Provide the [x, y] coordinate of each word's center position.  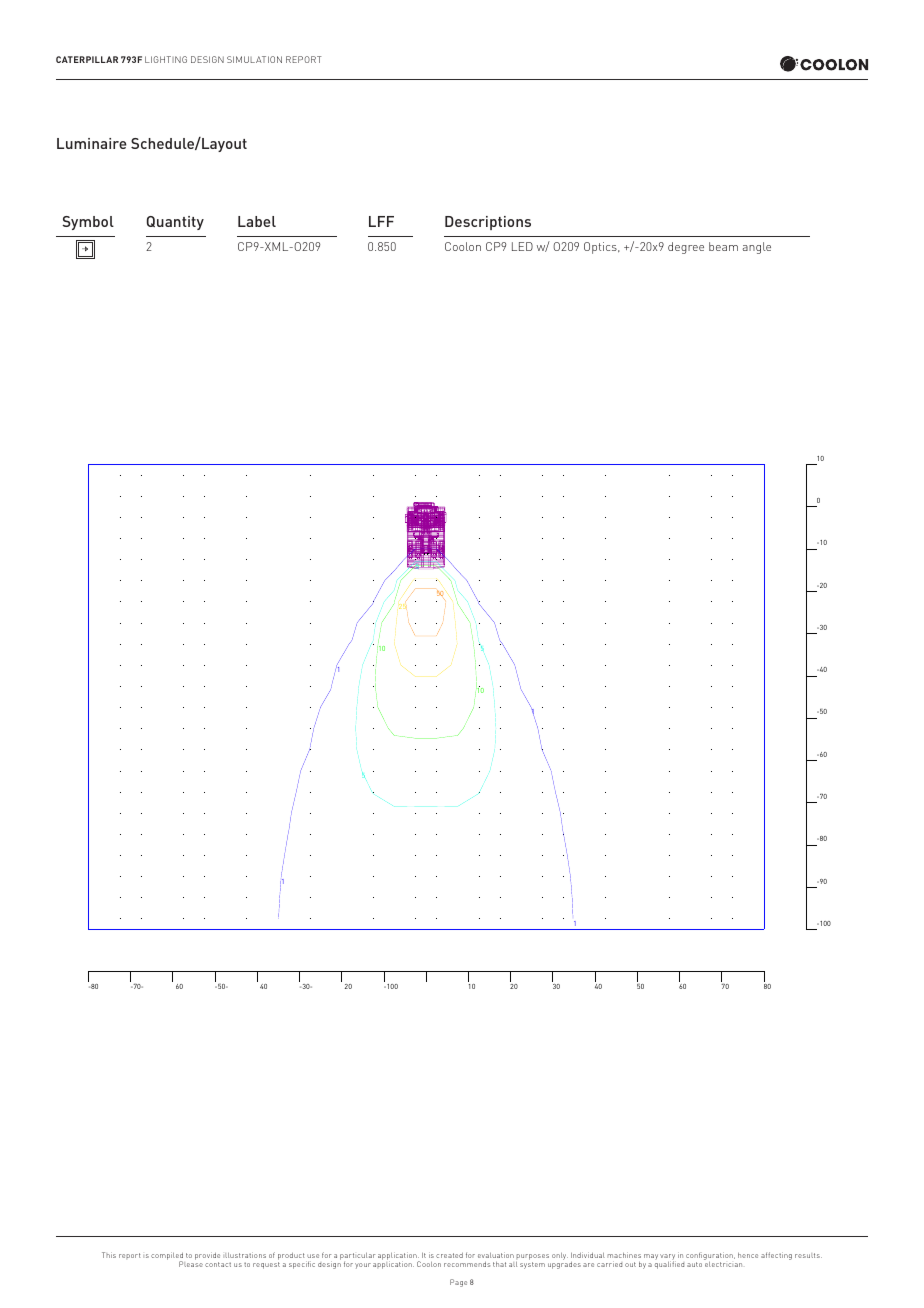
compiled [167, 1257]
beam [723, 246]
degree [686, 248]
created [449, 1255]
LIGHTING [166, 59]
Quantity [175, 223]
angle [756, 248]
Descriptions [488, 223]
